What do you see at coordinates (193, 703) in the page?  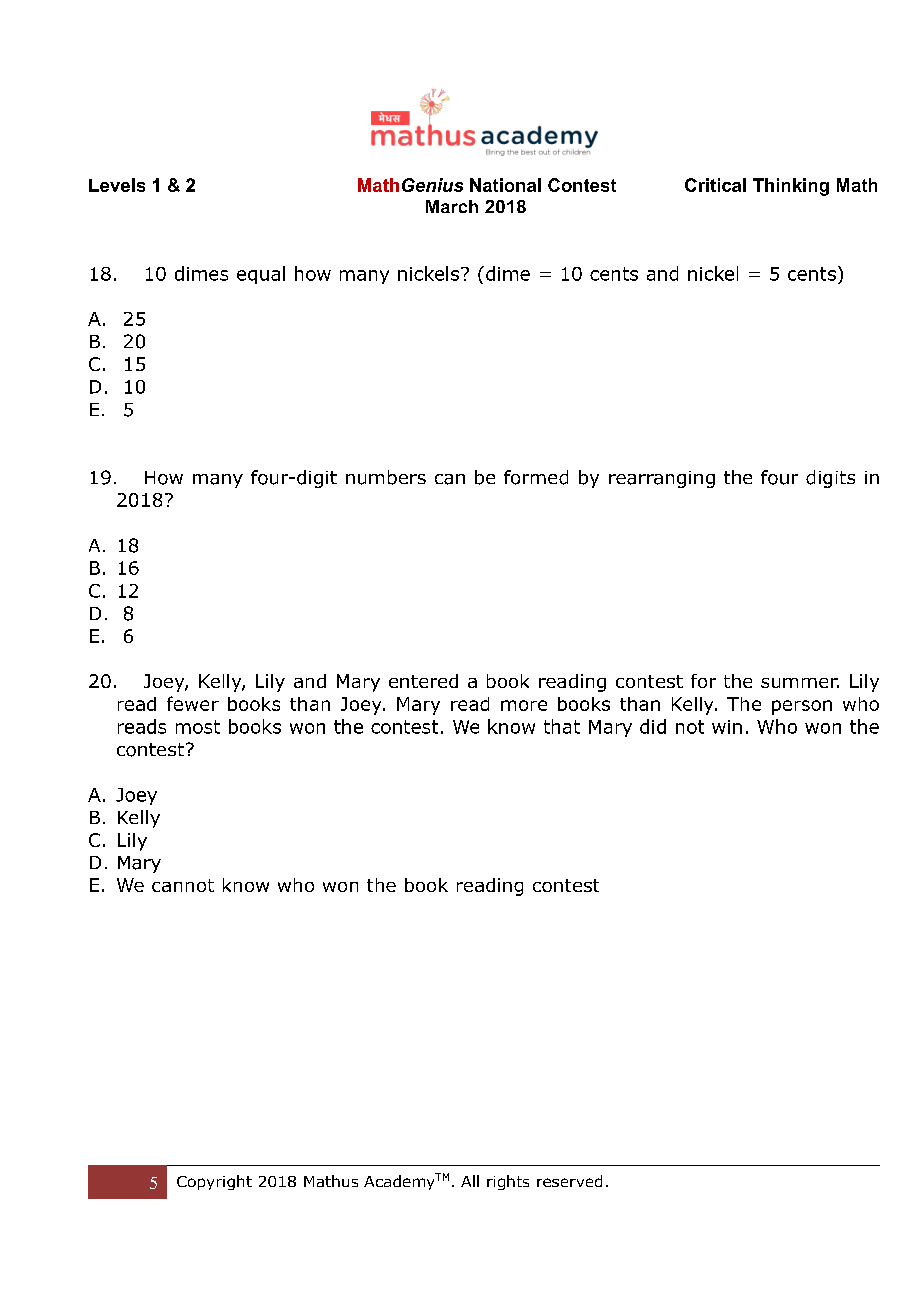 I see `fewer` at bounding box center [193, 703].
